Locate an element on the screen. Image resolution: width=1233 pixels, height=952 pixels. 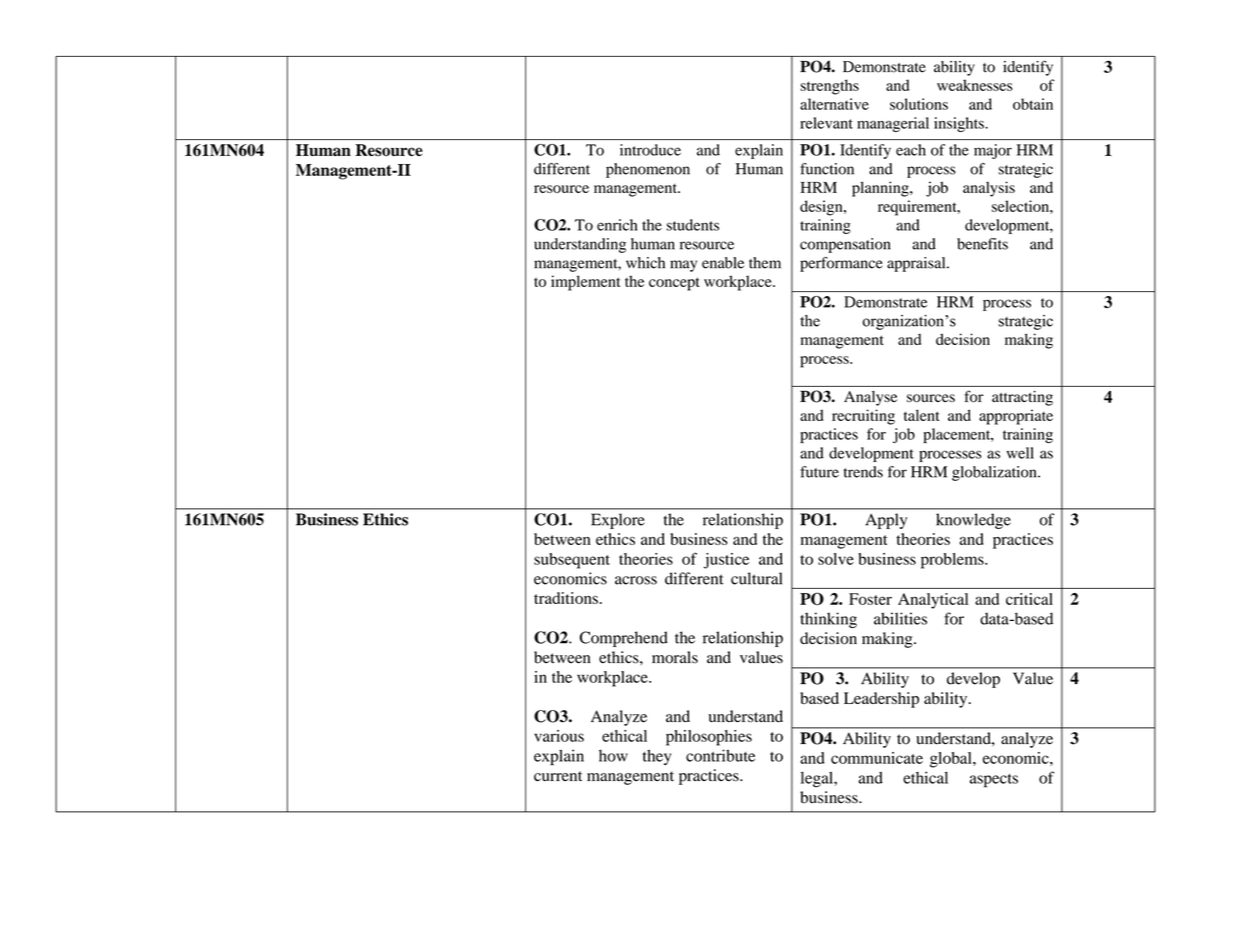
placement is located at coordinates (958, 435).
